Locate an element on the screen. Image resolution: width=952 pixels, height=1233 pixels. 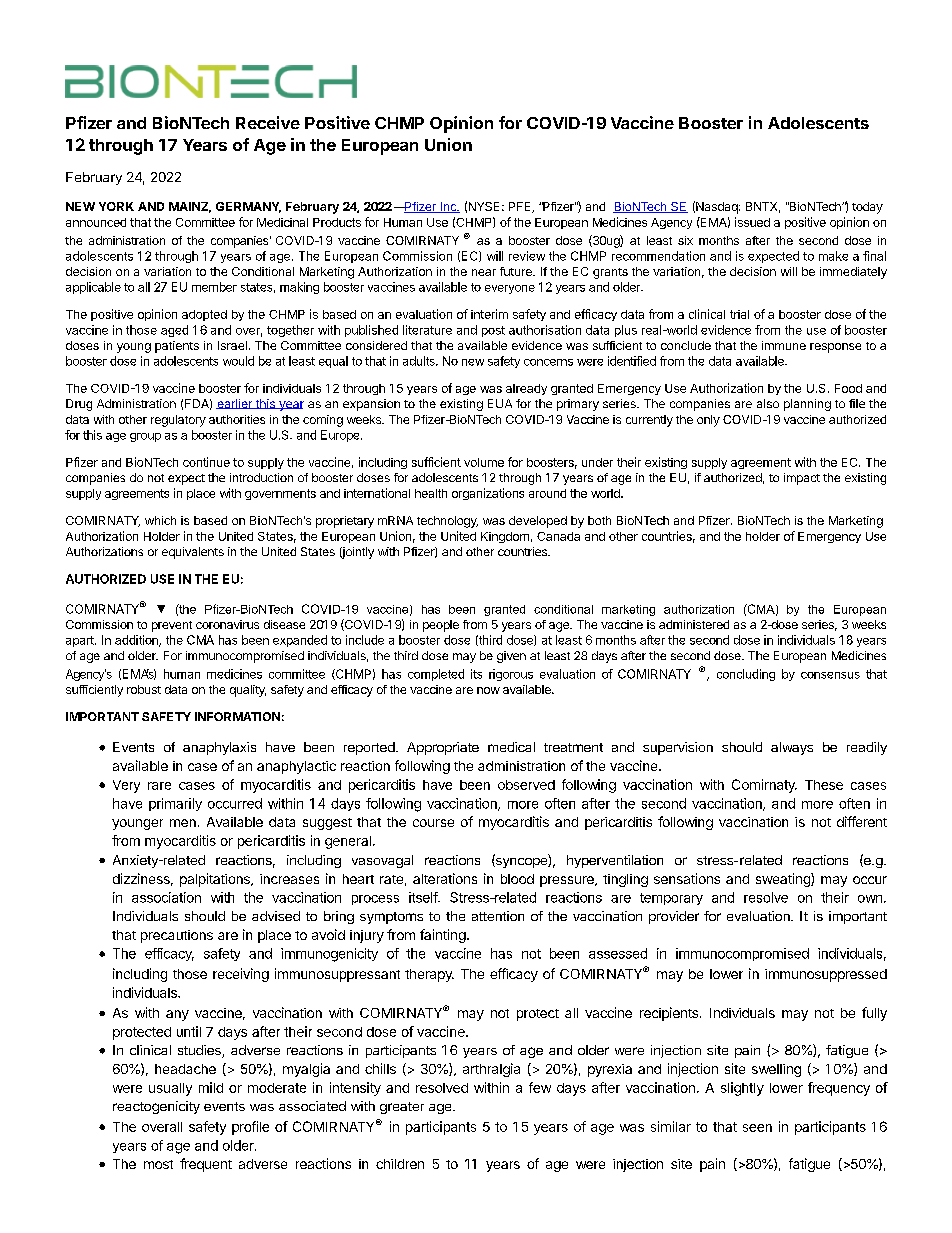
continue is located at coordinates (206, 462).
